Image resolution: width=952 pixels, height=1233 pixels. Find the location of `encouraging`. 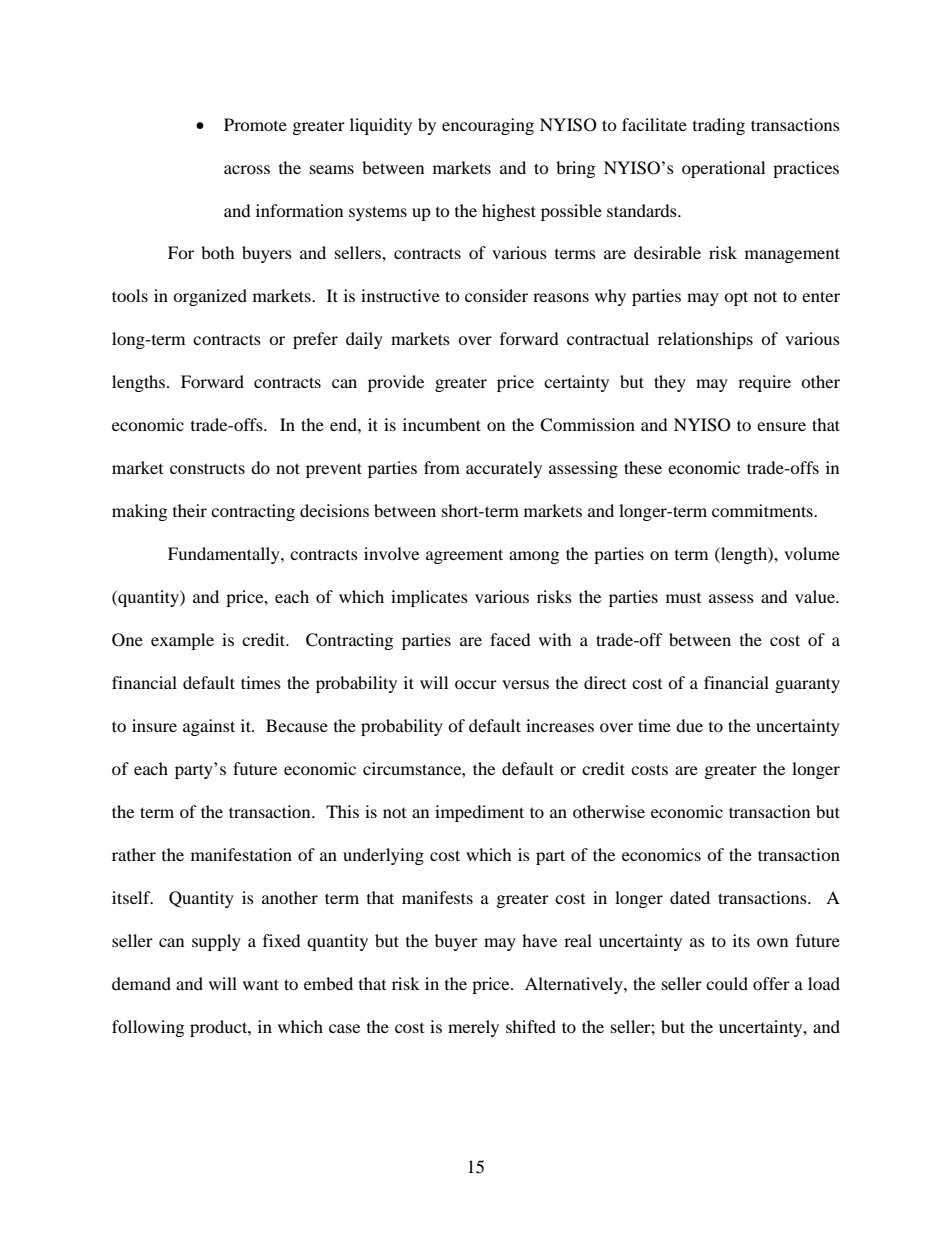

encouraging is located at coordinates (488, 126).
